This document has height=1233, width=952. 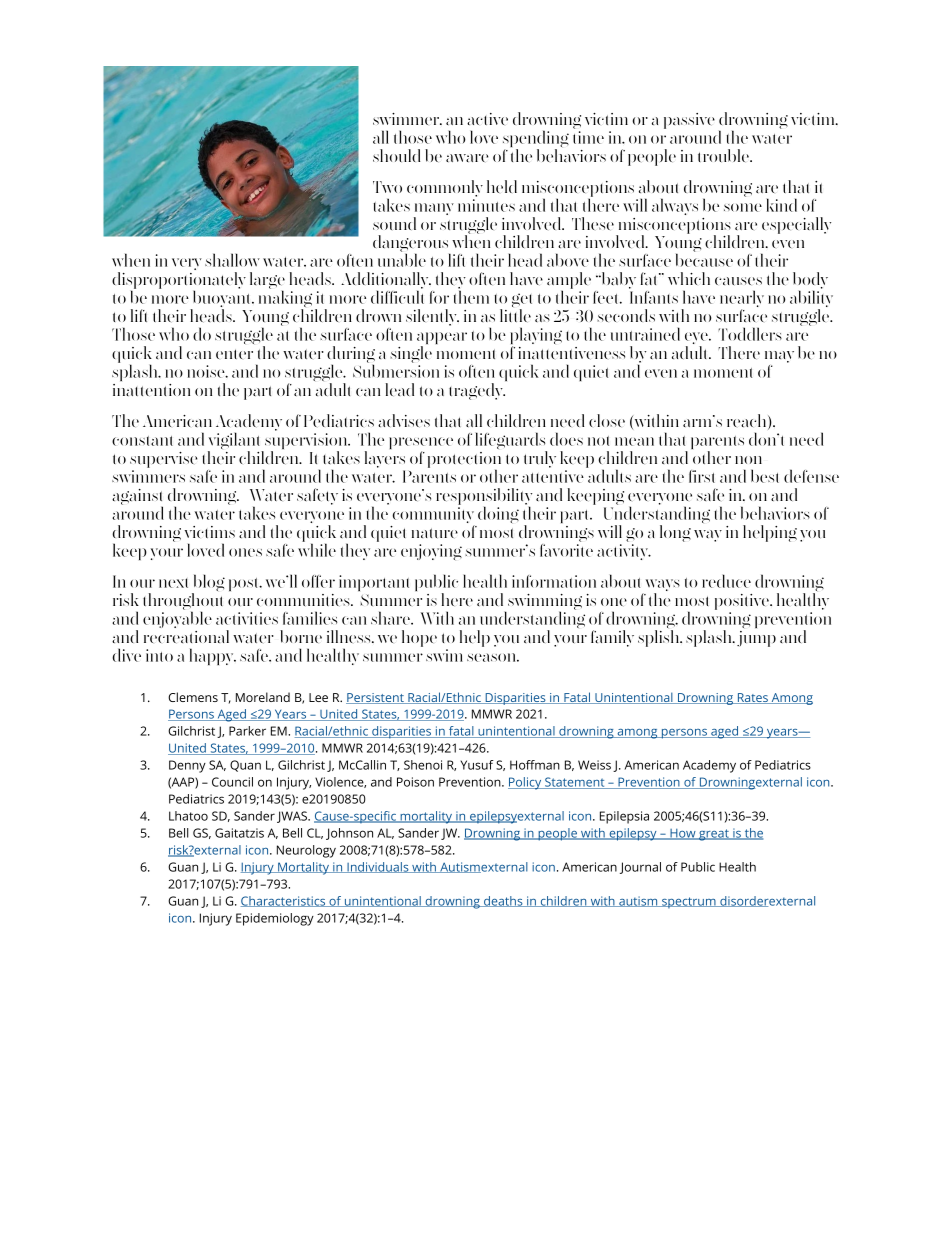 What do you see at coordinates (675, 533) in the document?
I see `long` at bounding box center [675, 533].
